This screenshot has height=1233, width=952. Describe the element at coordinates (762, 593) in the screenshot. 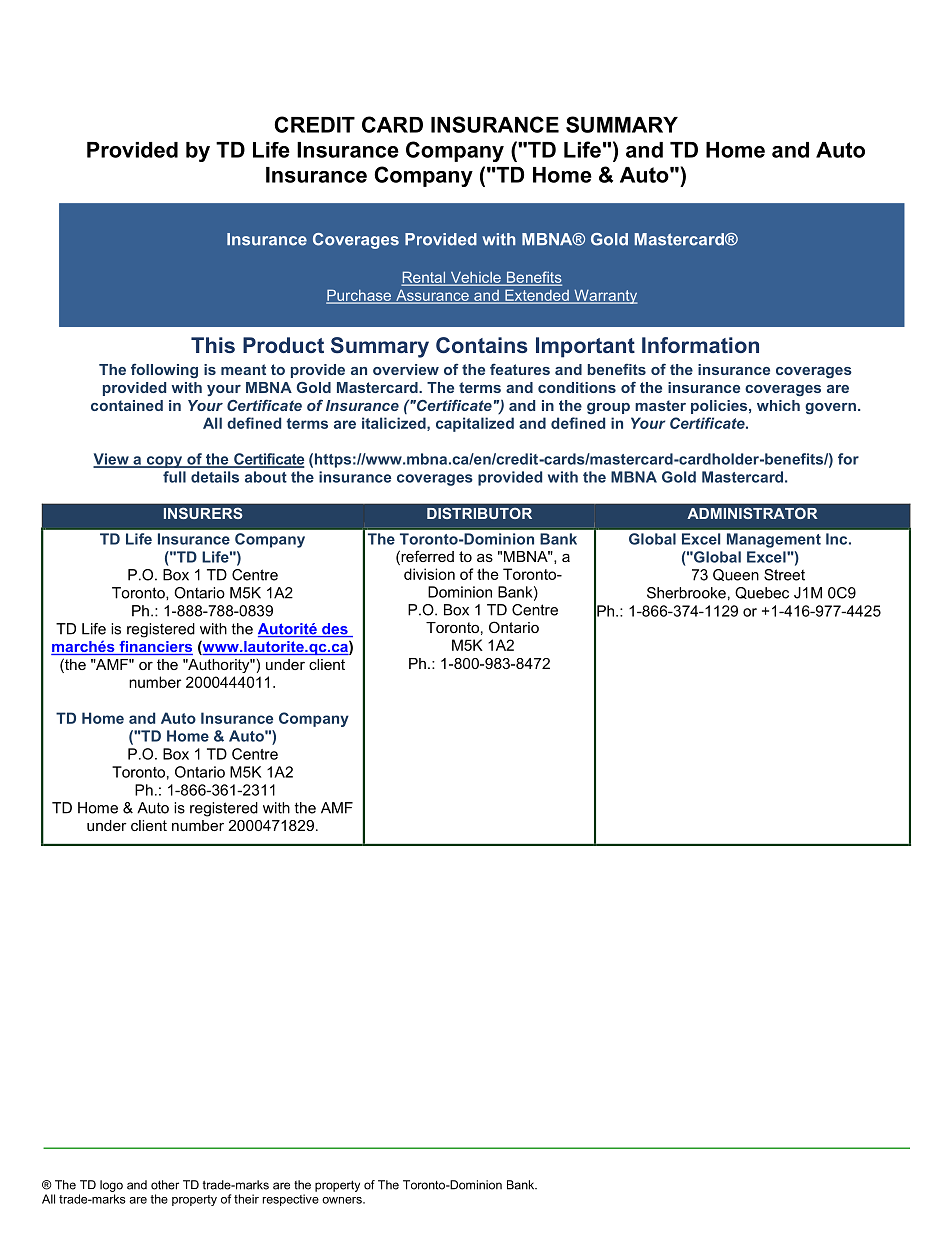

I see `Quebec` at that location.
